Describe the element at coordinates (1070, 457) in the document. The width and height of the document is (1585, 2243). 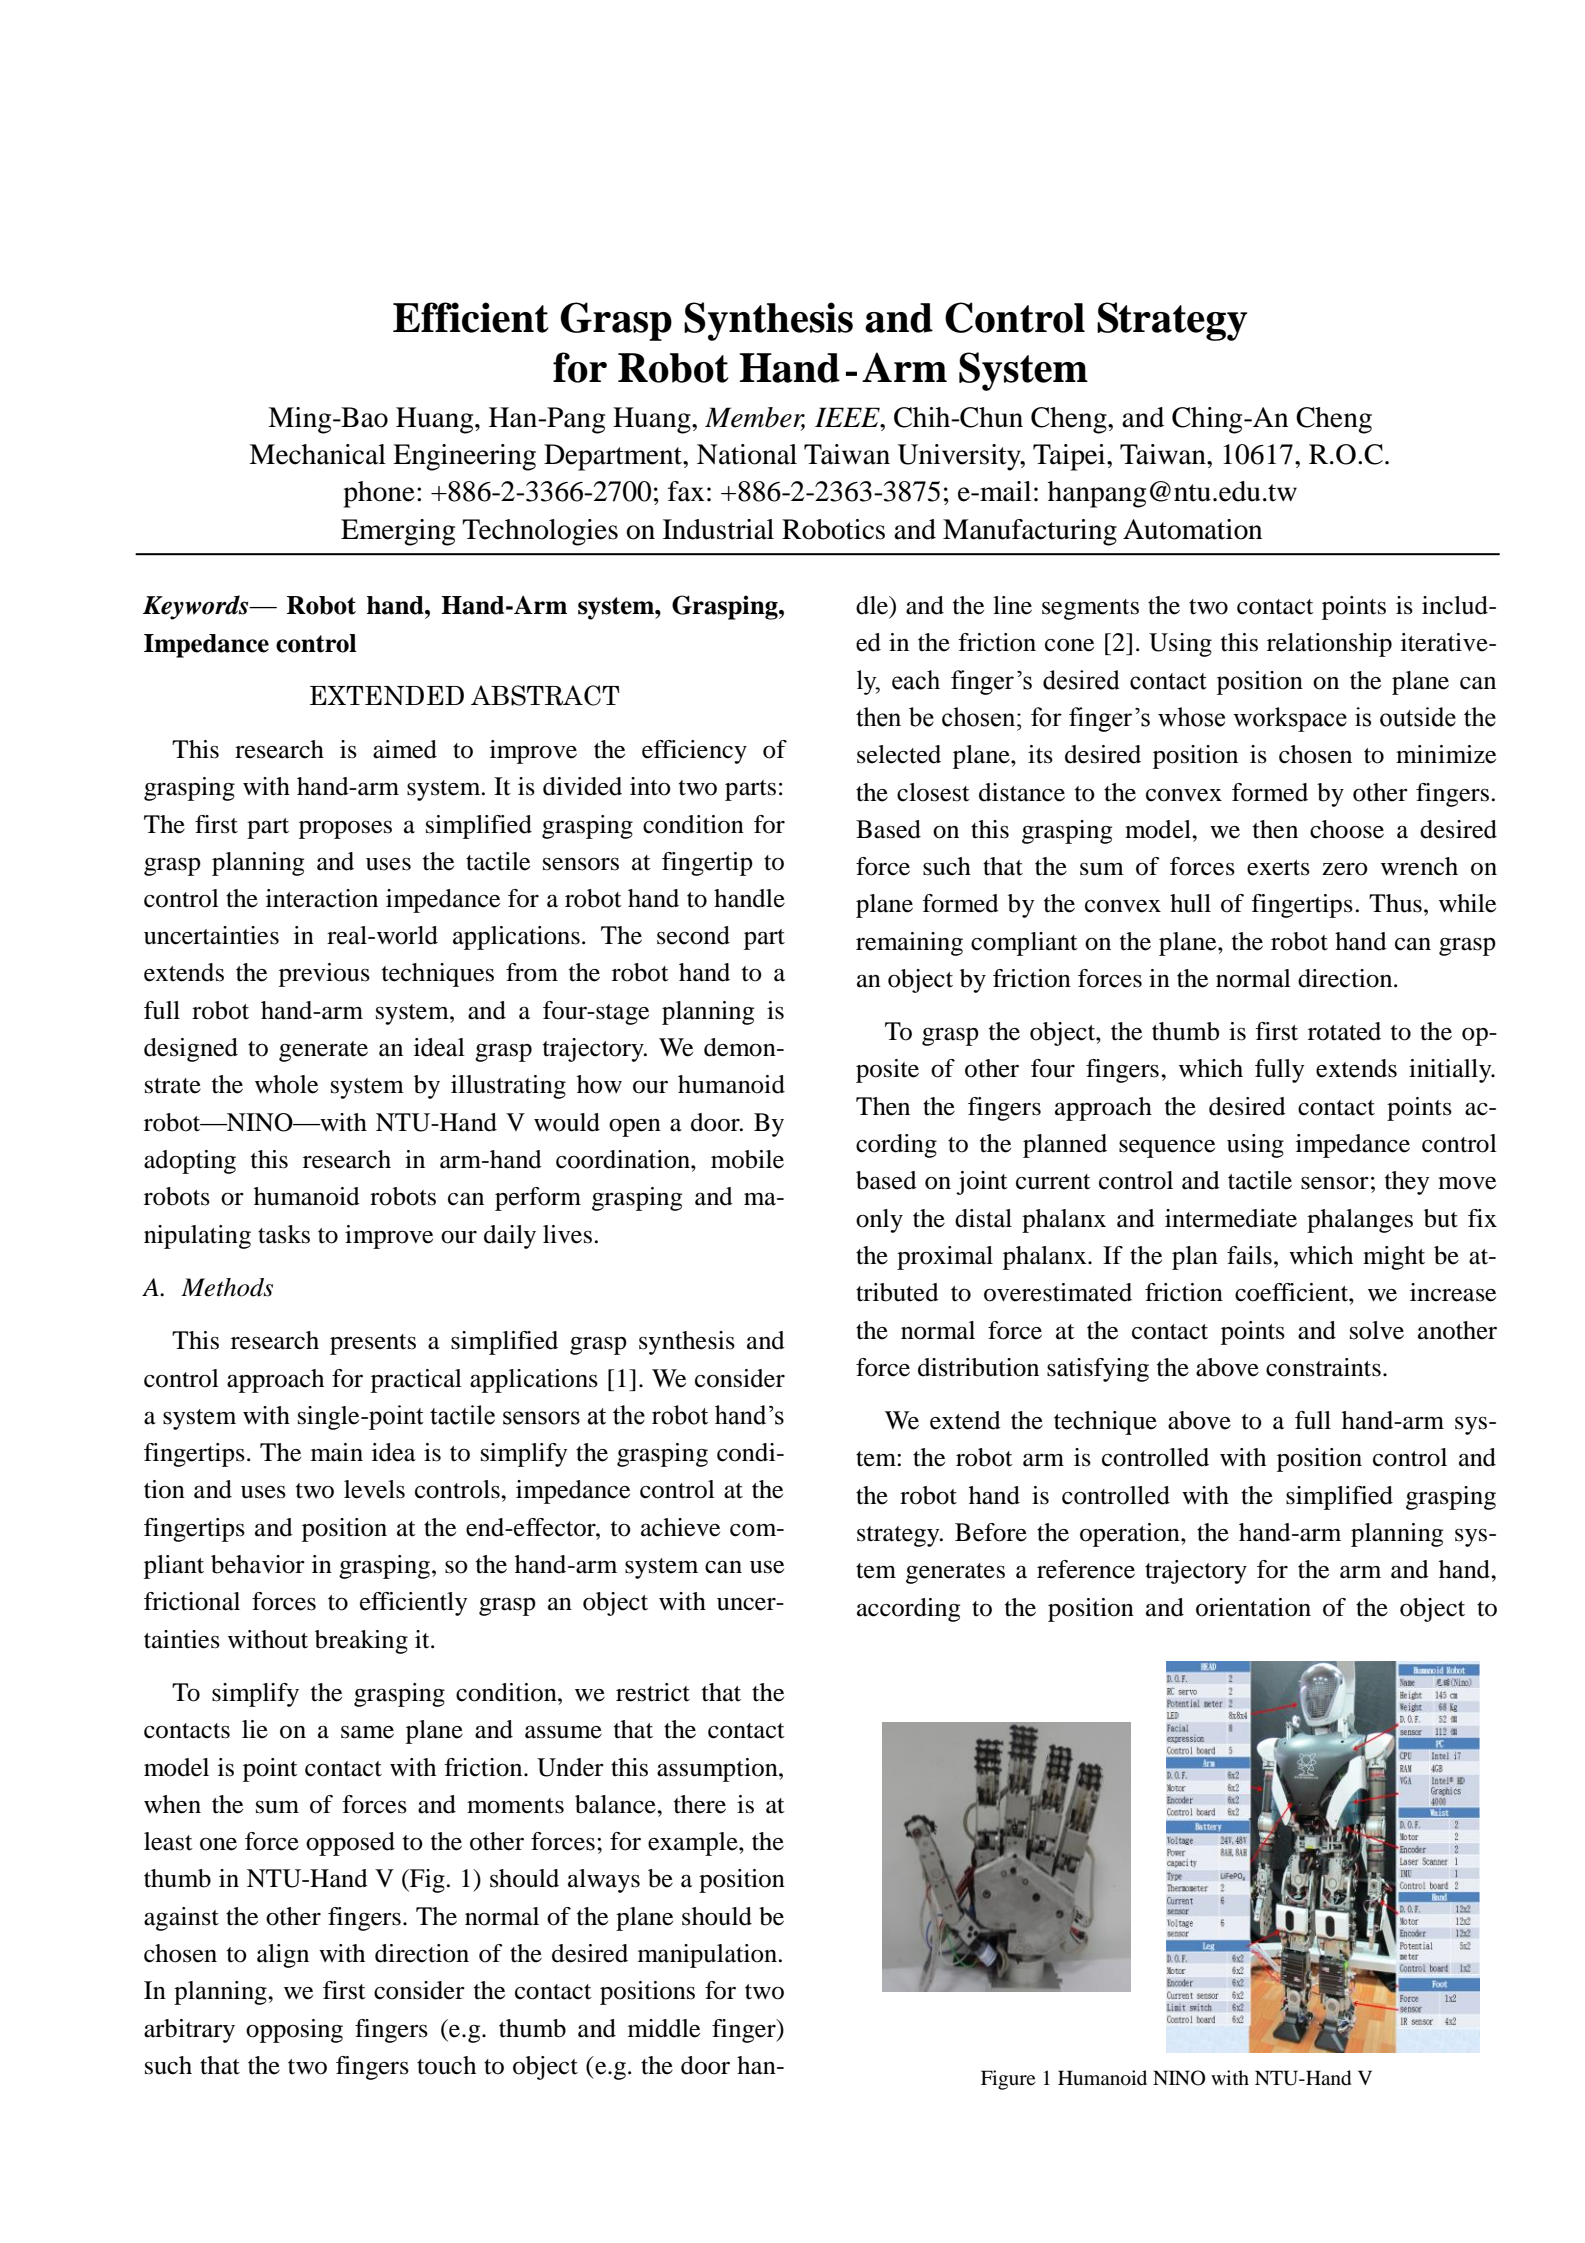
I see `Taipei` at that location.
